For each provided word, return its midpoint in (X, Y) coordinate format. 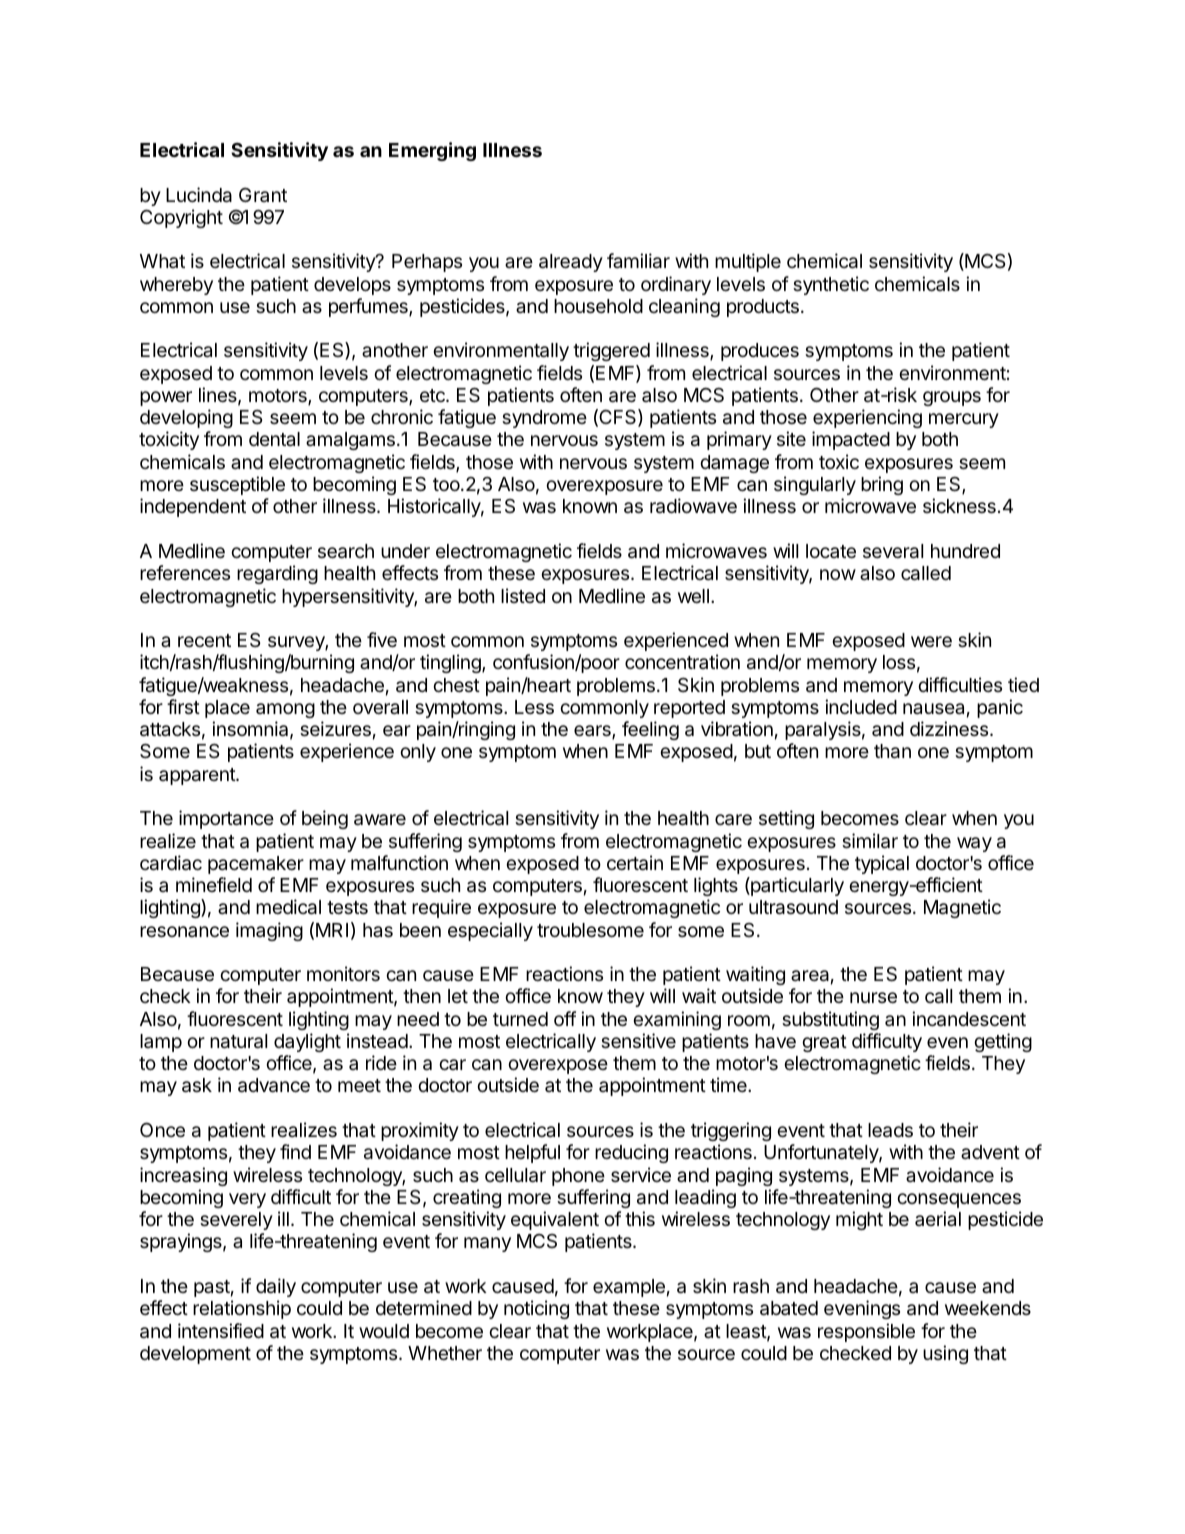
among (285, 710)
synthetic (831, 285)
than (892, 751)
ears (593, 732)
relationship (242, 1309)
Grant (263, 195)
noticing (536, 1309)
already (571, 263)
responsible (866, 1332)
